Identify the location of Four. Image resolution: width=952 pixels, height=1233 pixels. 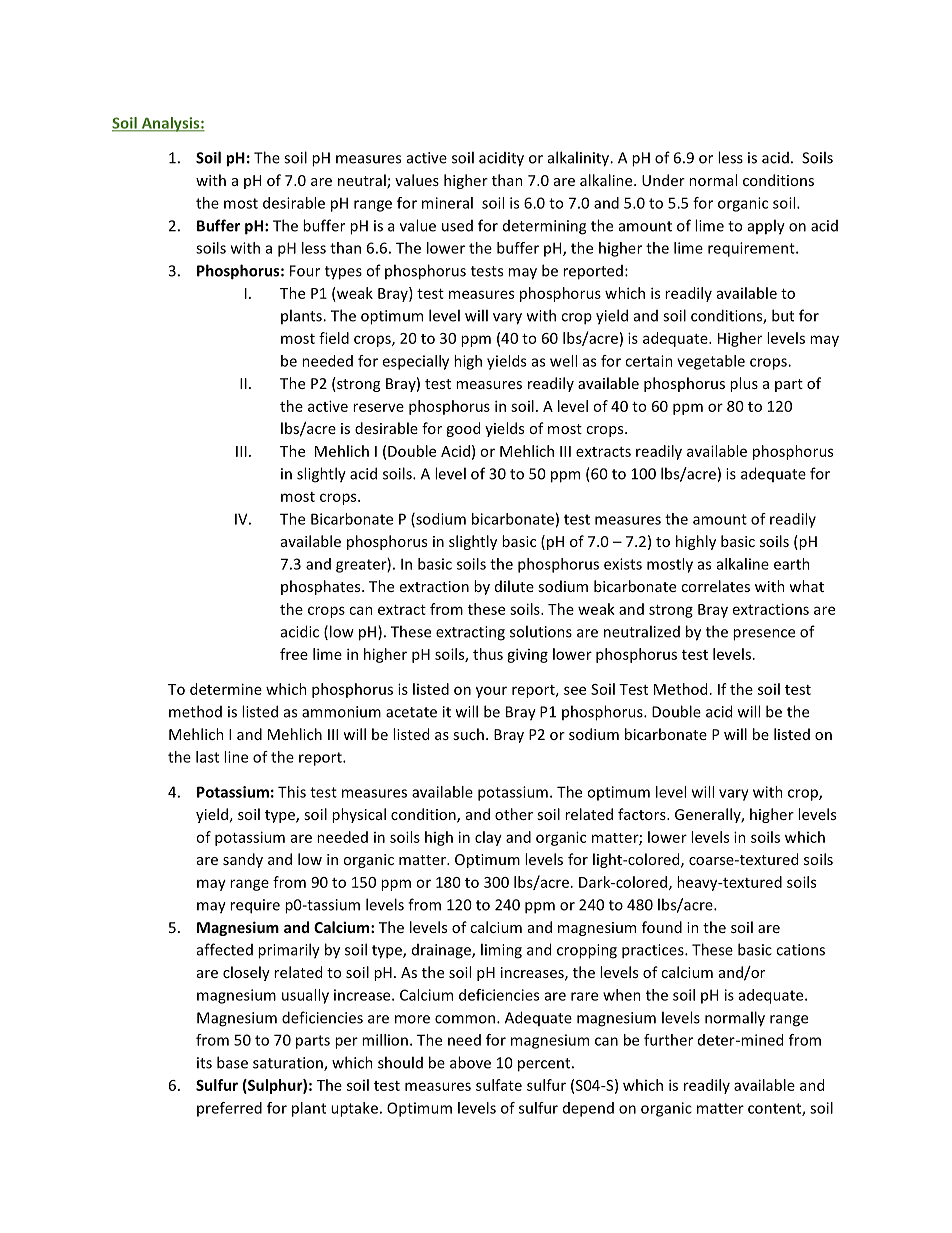
(305, 271).
